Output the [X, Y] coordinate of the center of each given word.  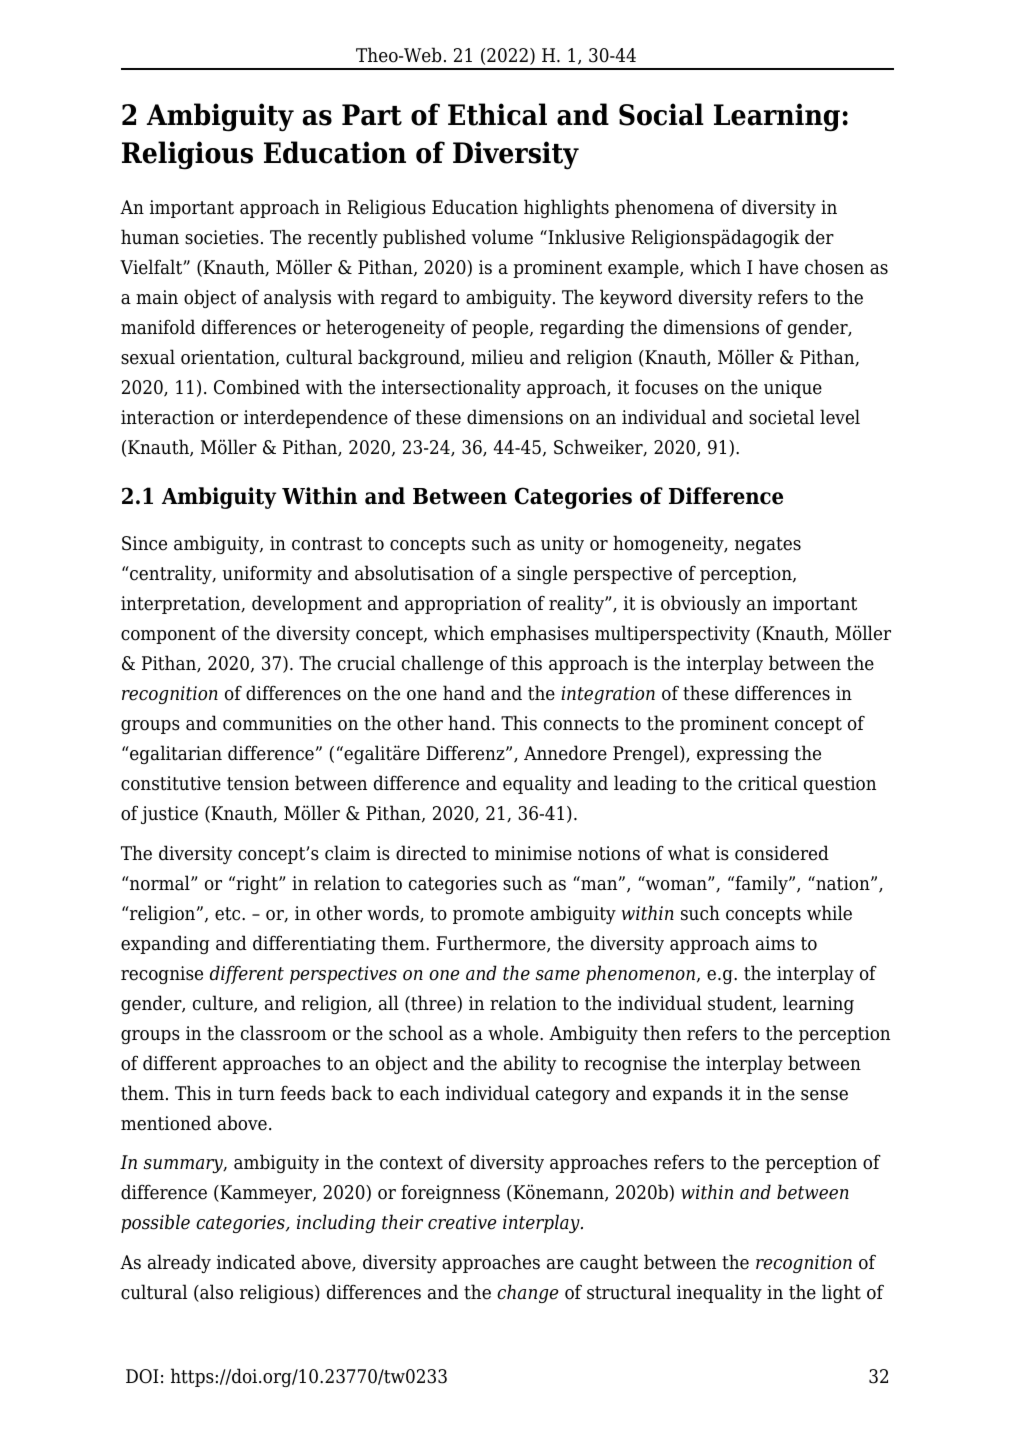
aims [775, 943]
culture [224, 1004]
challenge [442, 664]
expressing [743, 755]
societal [781, 417]
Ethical [497, 114]
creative [462, 1222]
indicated [256, 1262]
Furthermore [492, 944]
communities [277, 723]
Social [661, 114]
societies [222, 237]
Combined [257, 387]
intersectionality [451, 388]
